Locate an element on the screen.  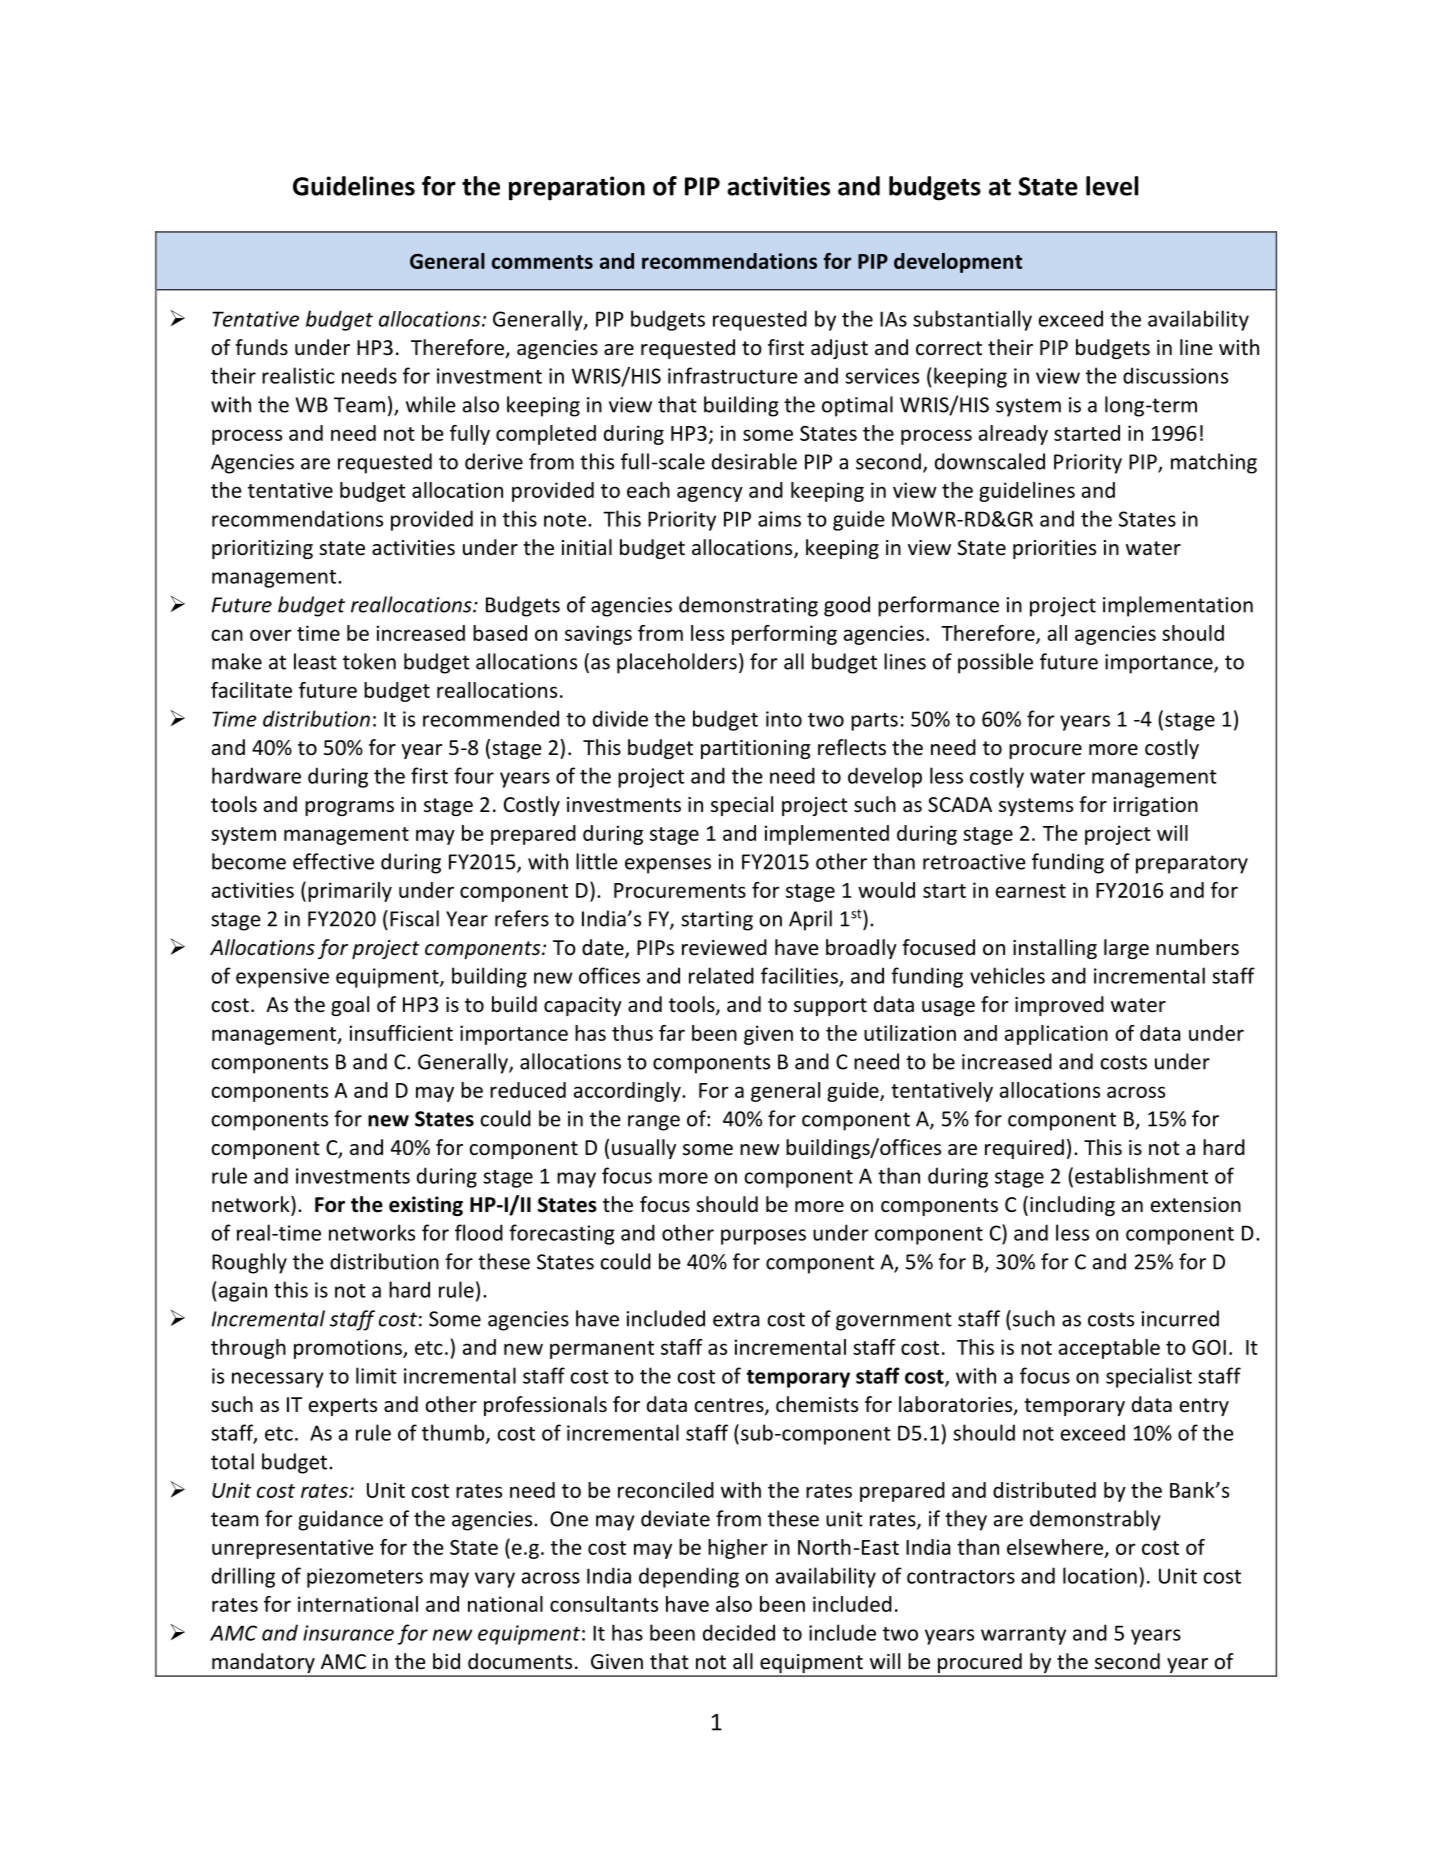
agency is located at coordinates (710, 494).
